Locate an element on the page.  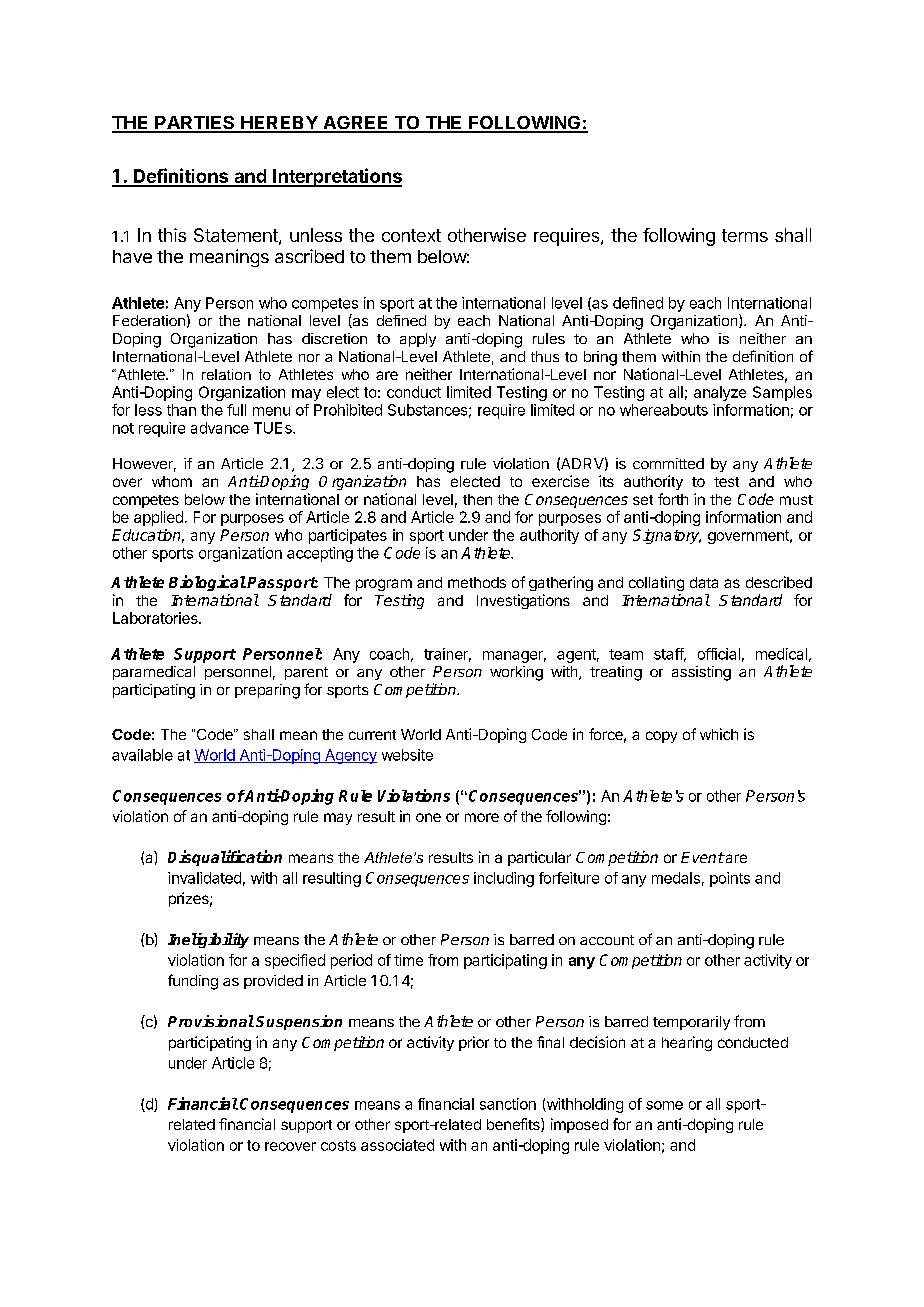
some is located at coordinates (664, 1105).
